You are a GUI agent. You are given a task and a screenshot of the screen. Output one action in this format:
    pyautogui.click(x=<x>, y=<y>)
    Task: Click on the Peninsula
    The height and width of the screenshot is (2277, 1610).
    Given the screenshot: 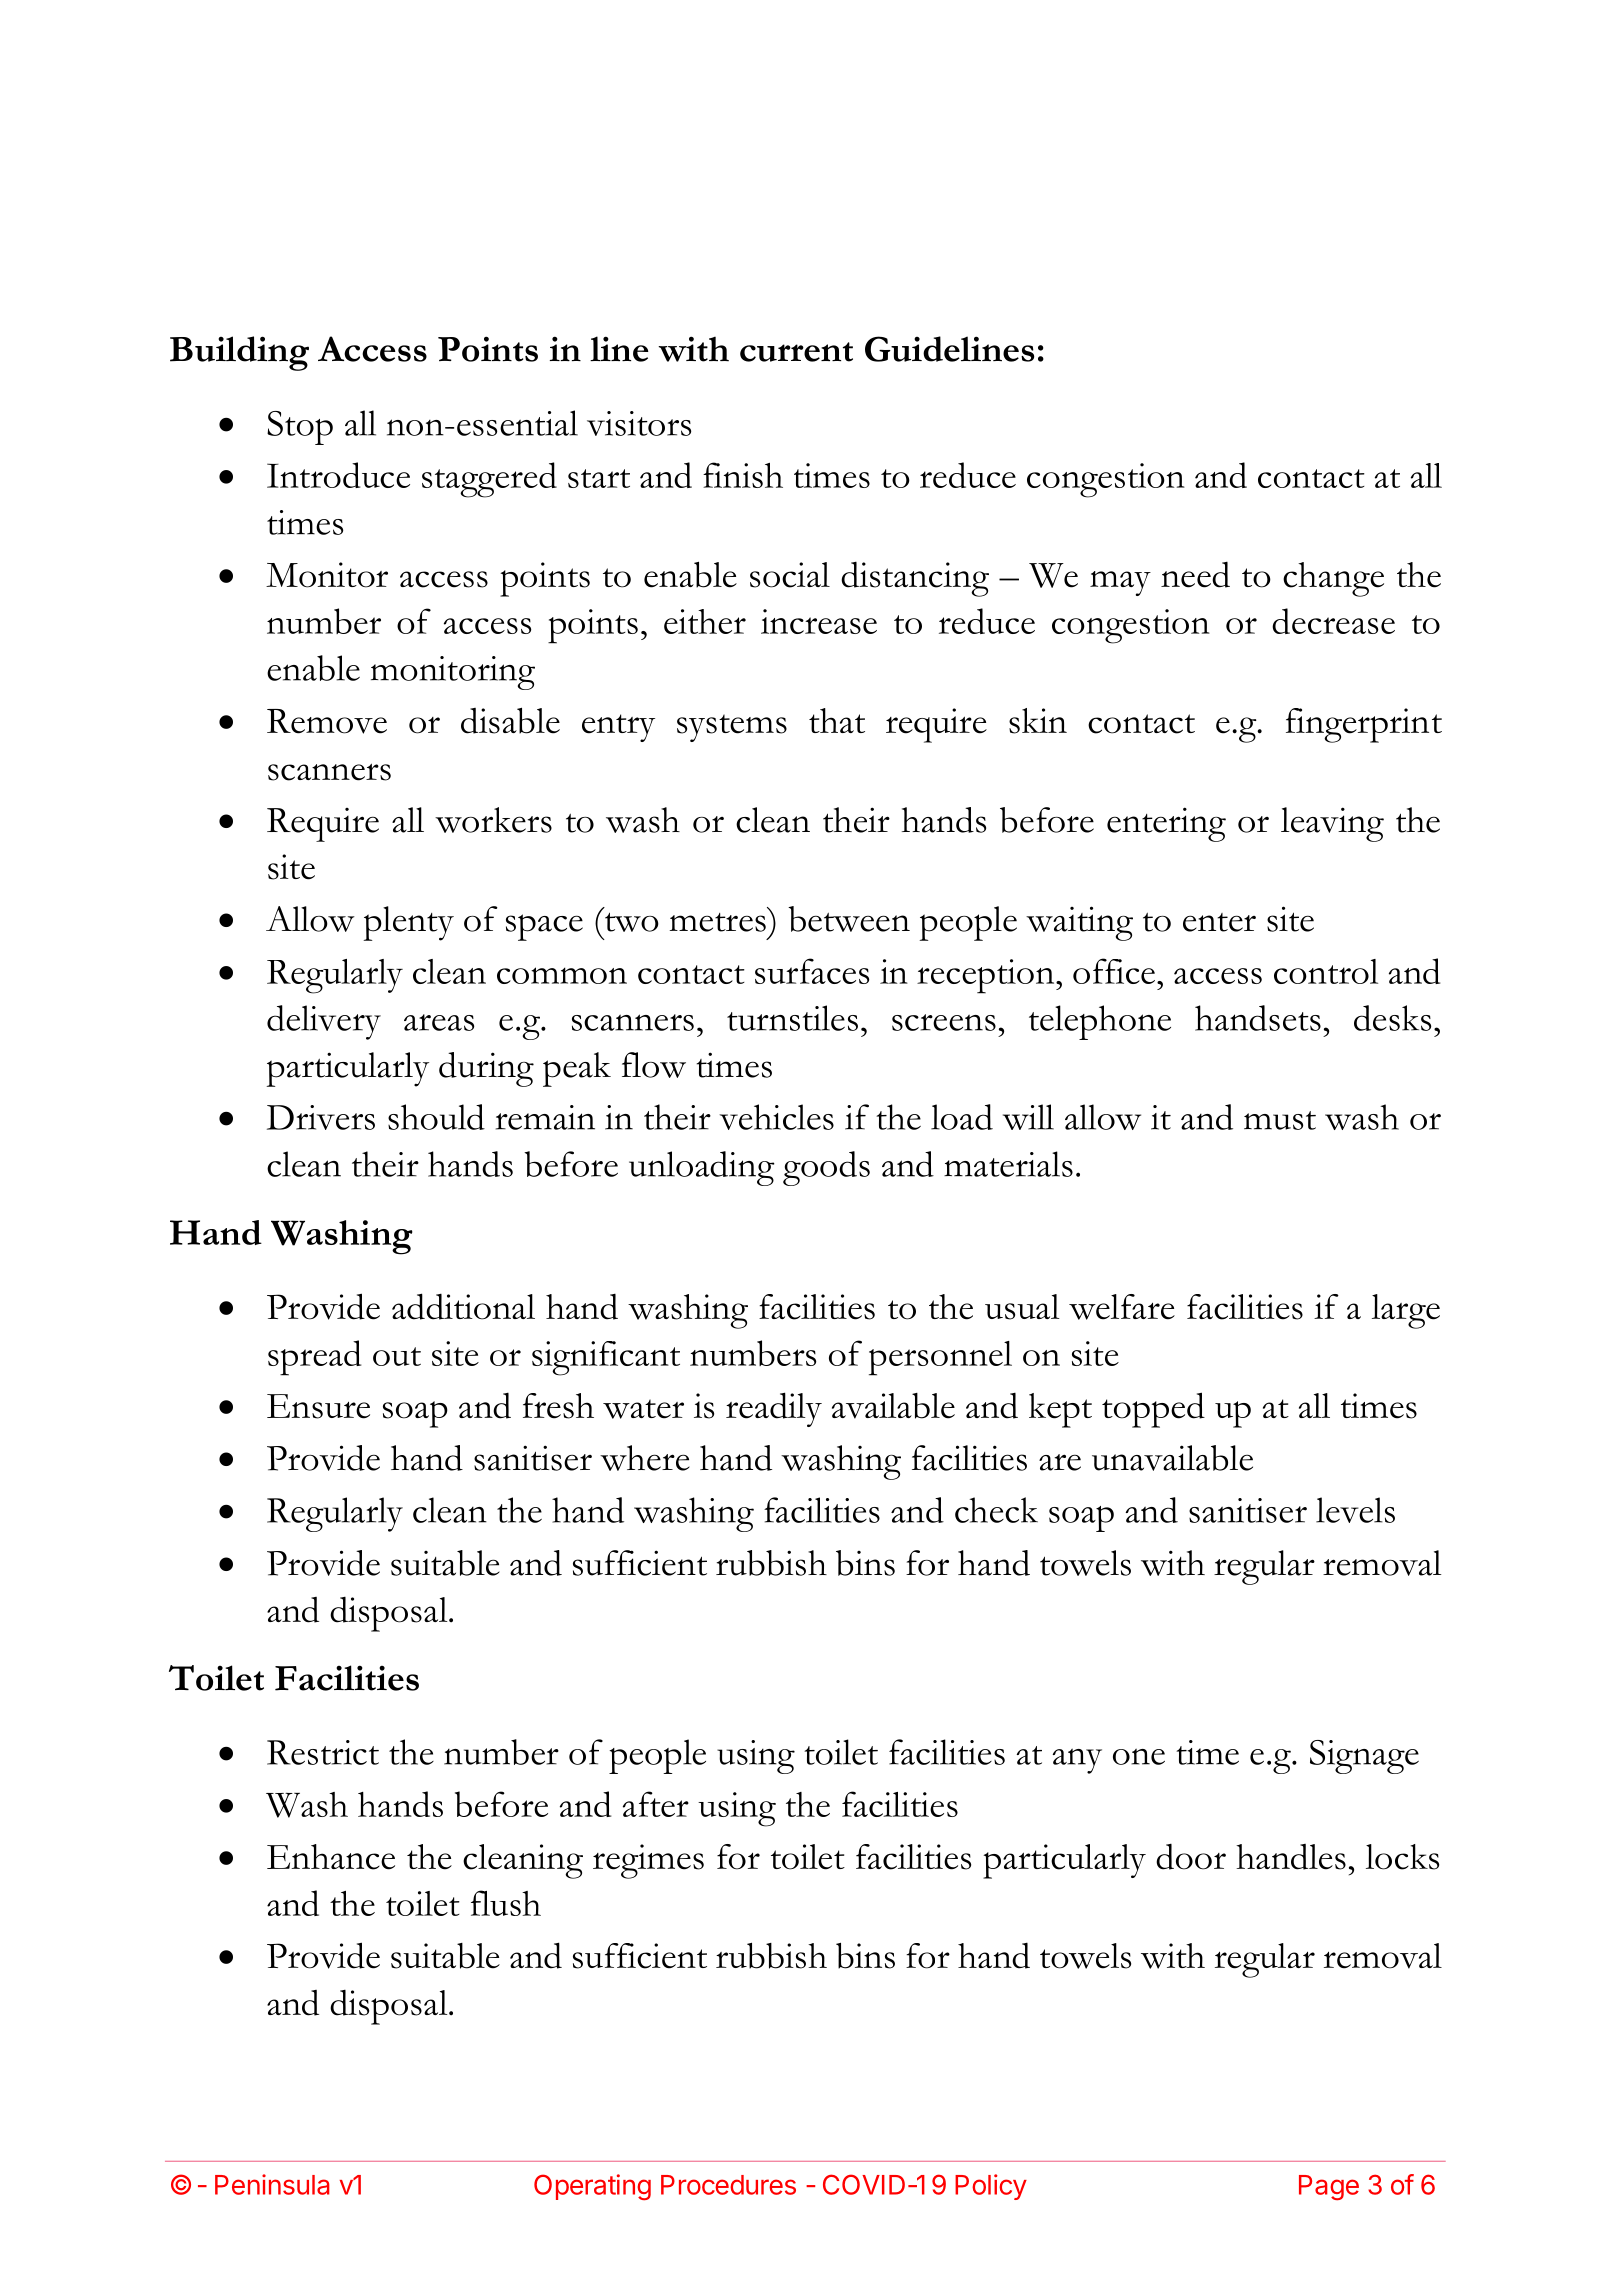 What is the action you would take?
    pyautogui.click(x=272, y=2184)
